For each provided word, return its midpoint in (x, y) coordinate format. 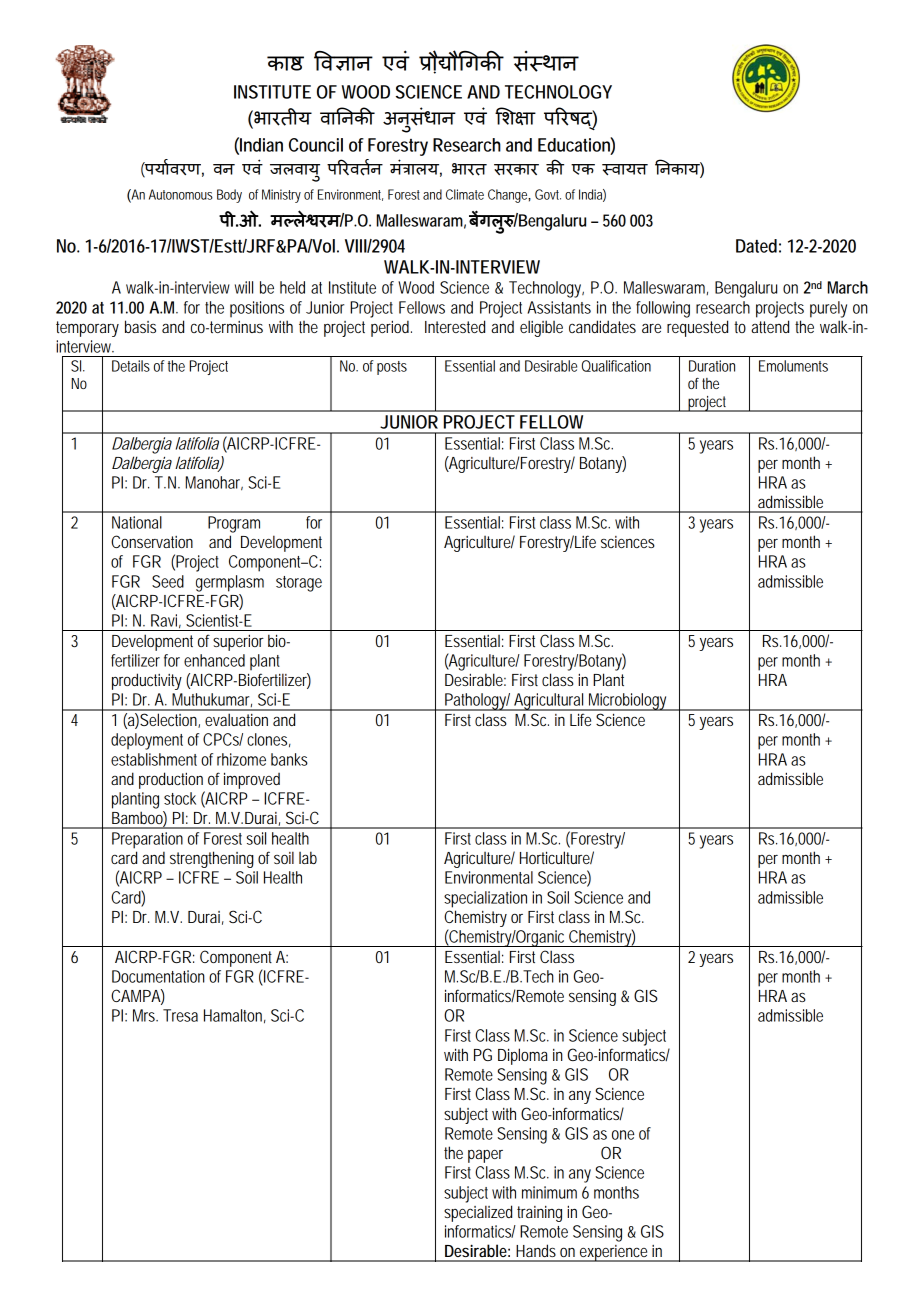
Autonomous (181, 194)
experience (614, 1253)
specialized (478, 1213)
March (848, 287)
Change (509, 196)
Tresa (180, 1015)
